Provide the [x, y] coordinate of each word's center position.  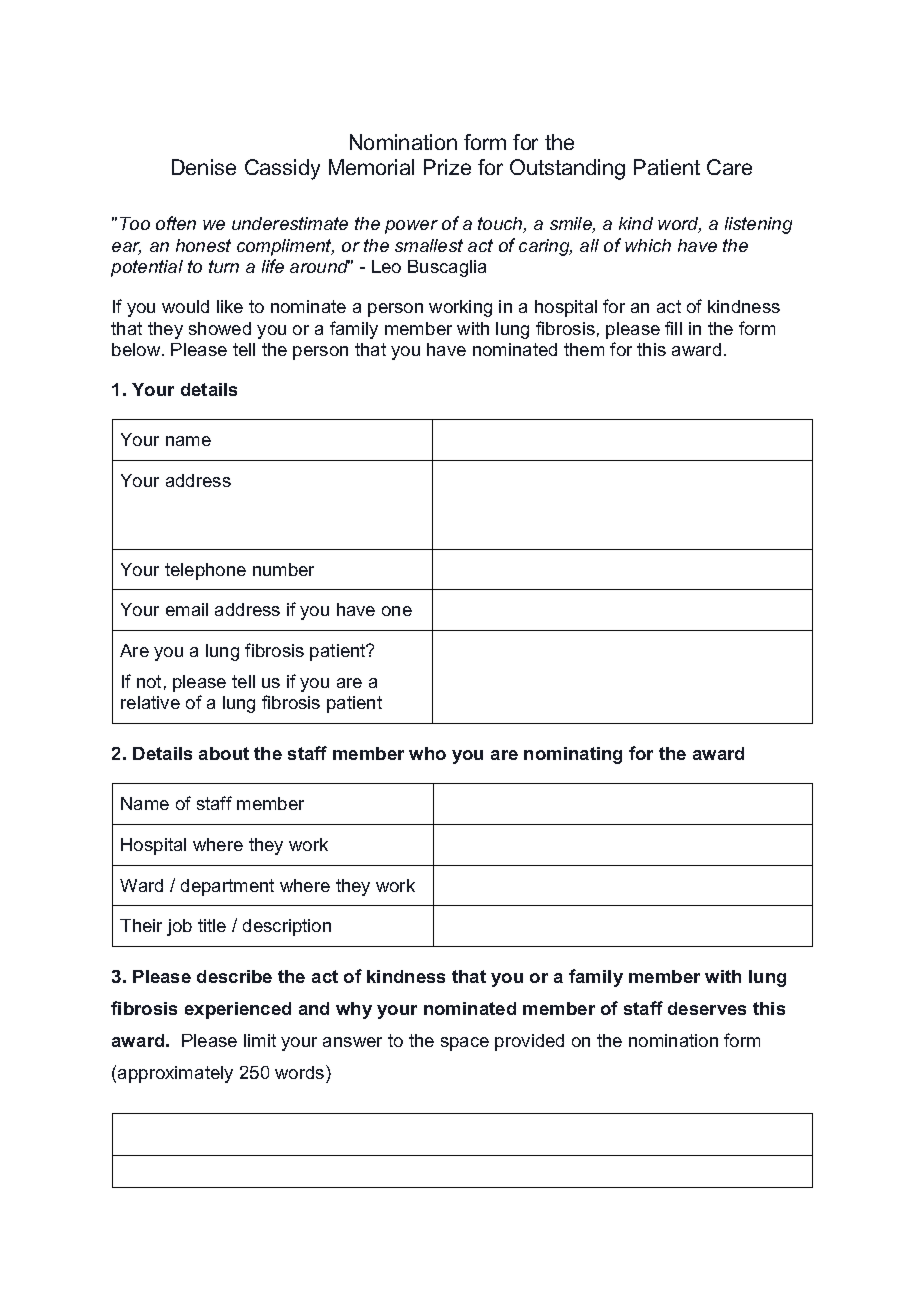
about [224, 753]
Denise [204, 167]
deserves [707, 1008]
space [465, 1044]
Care [729, 167]
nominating [573, 755]
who [427, 753]
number [283, 569]
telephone [205, 571]
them [584, 349]
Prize [447, 167]
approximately [175, 1074]
